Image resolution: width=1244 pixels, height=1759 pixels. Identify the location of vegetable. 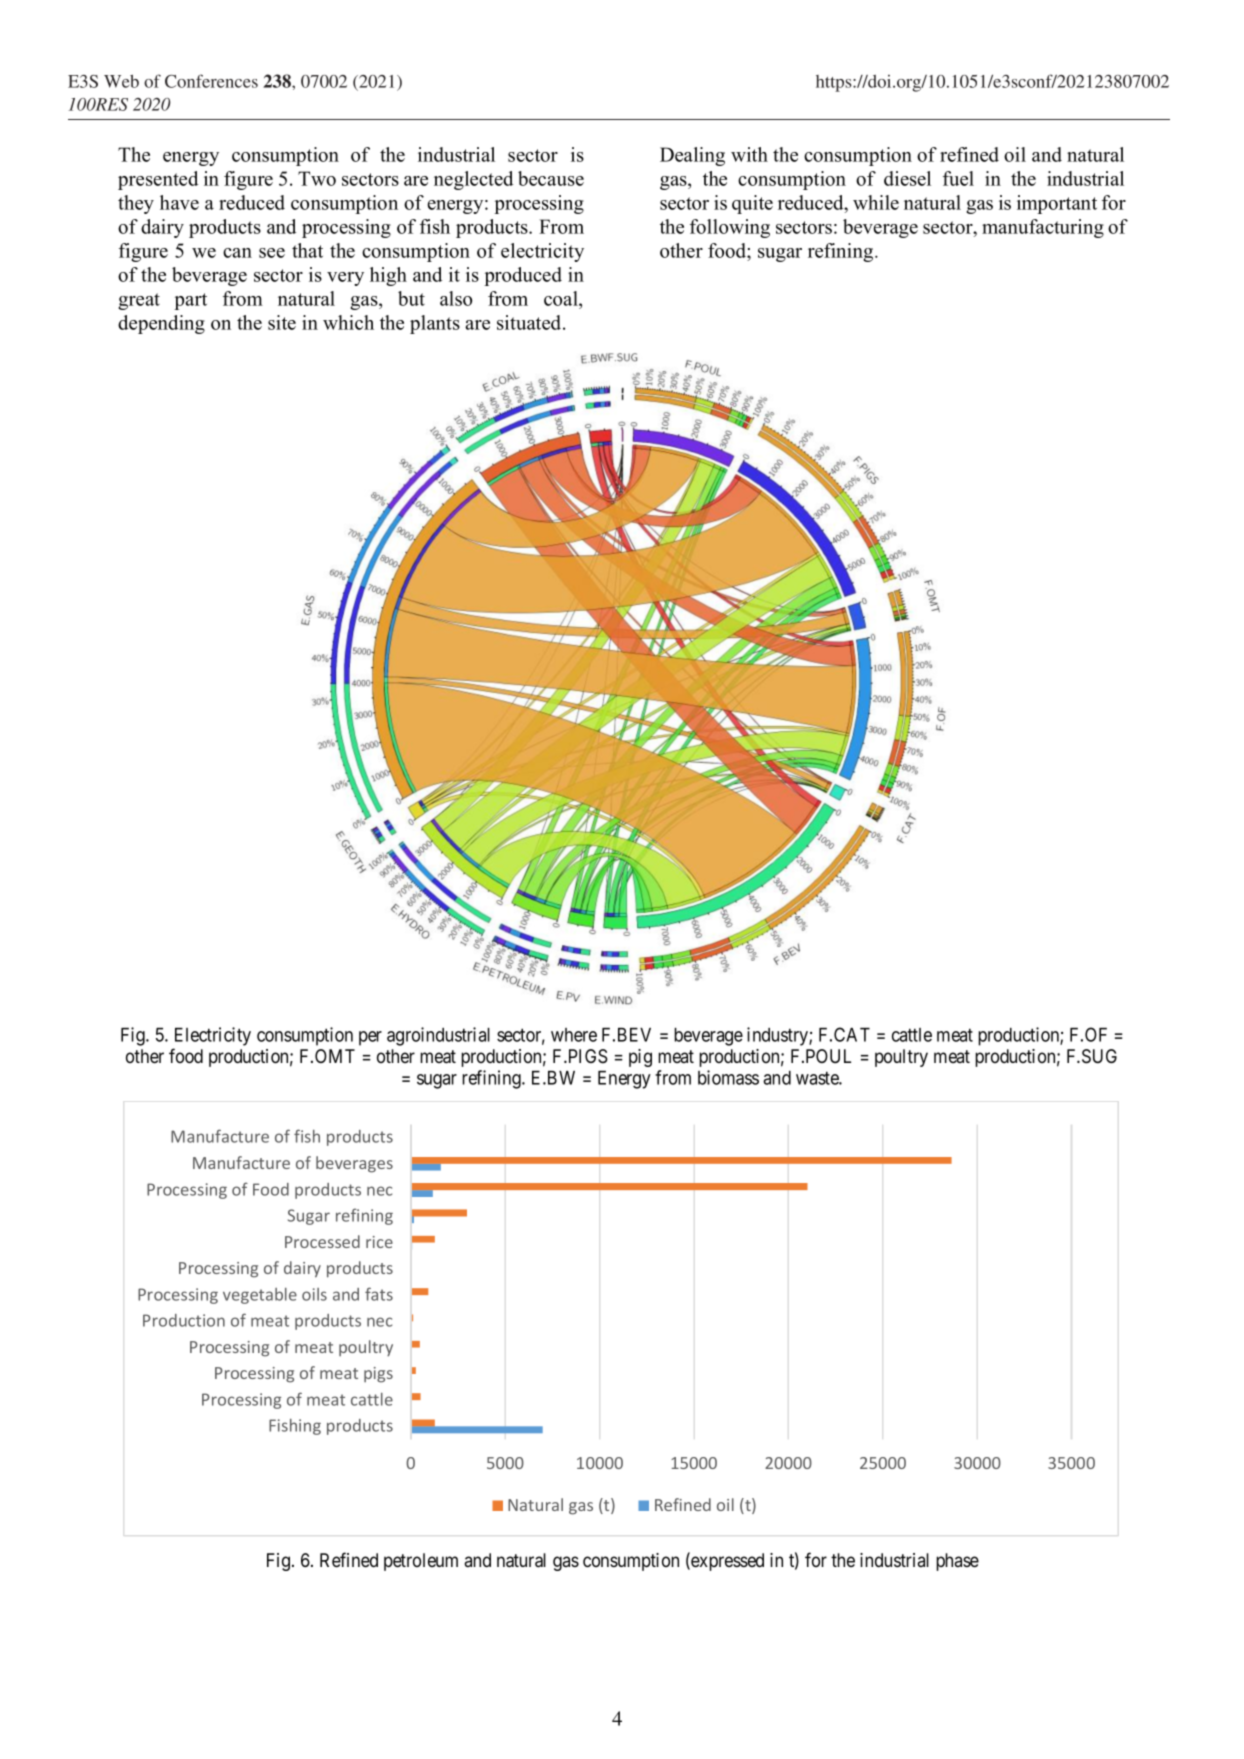
(260, 1296).
